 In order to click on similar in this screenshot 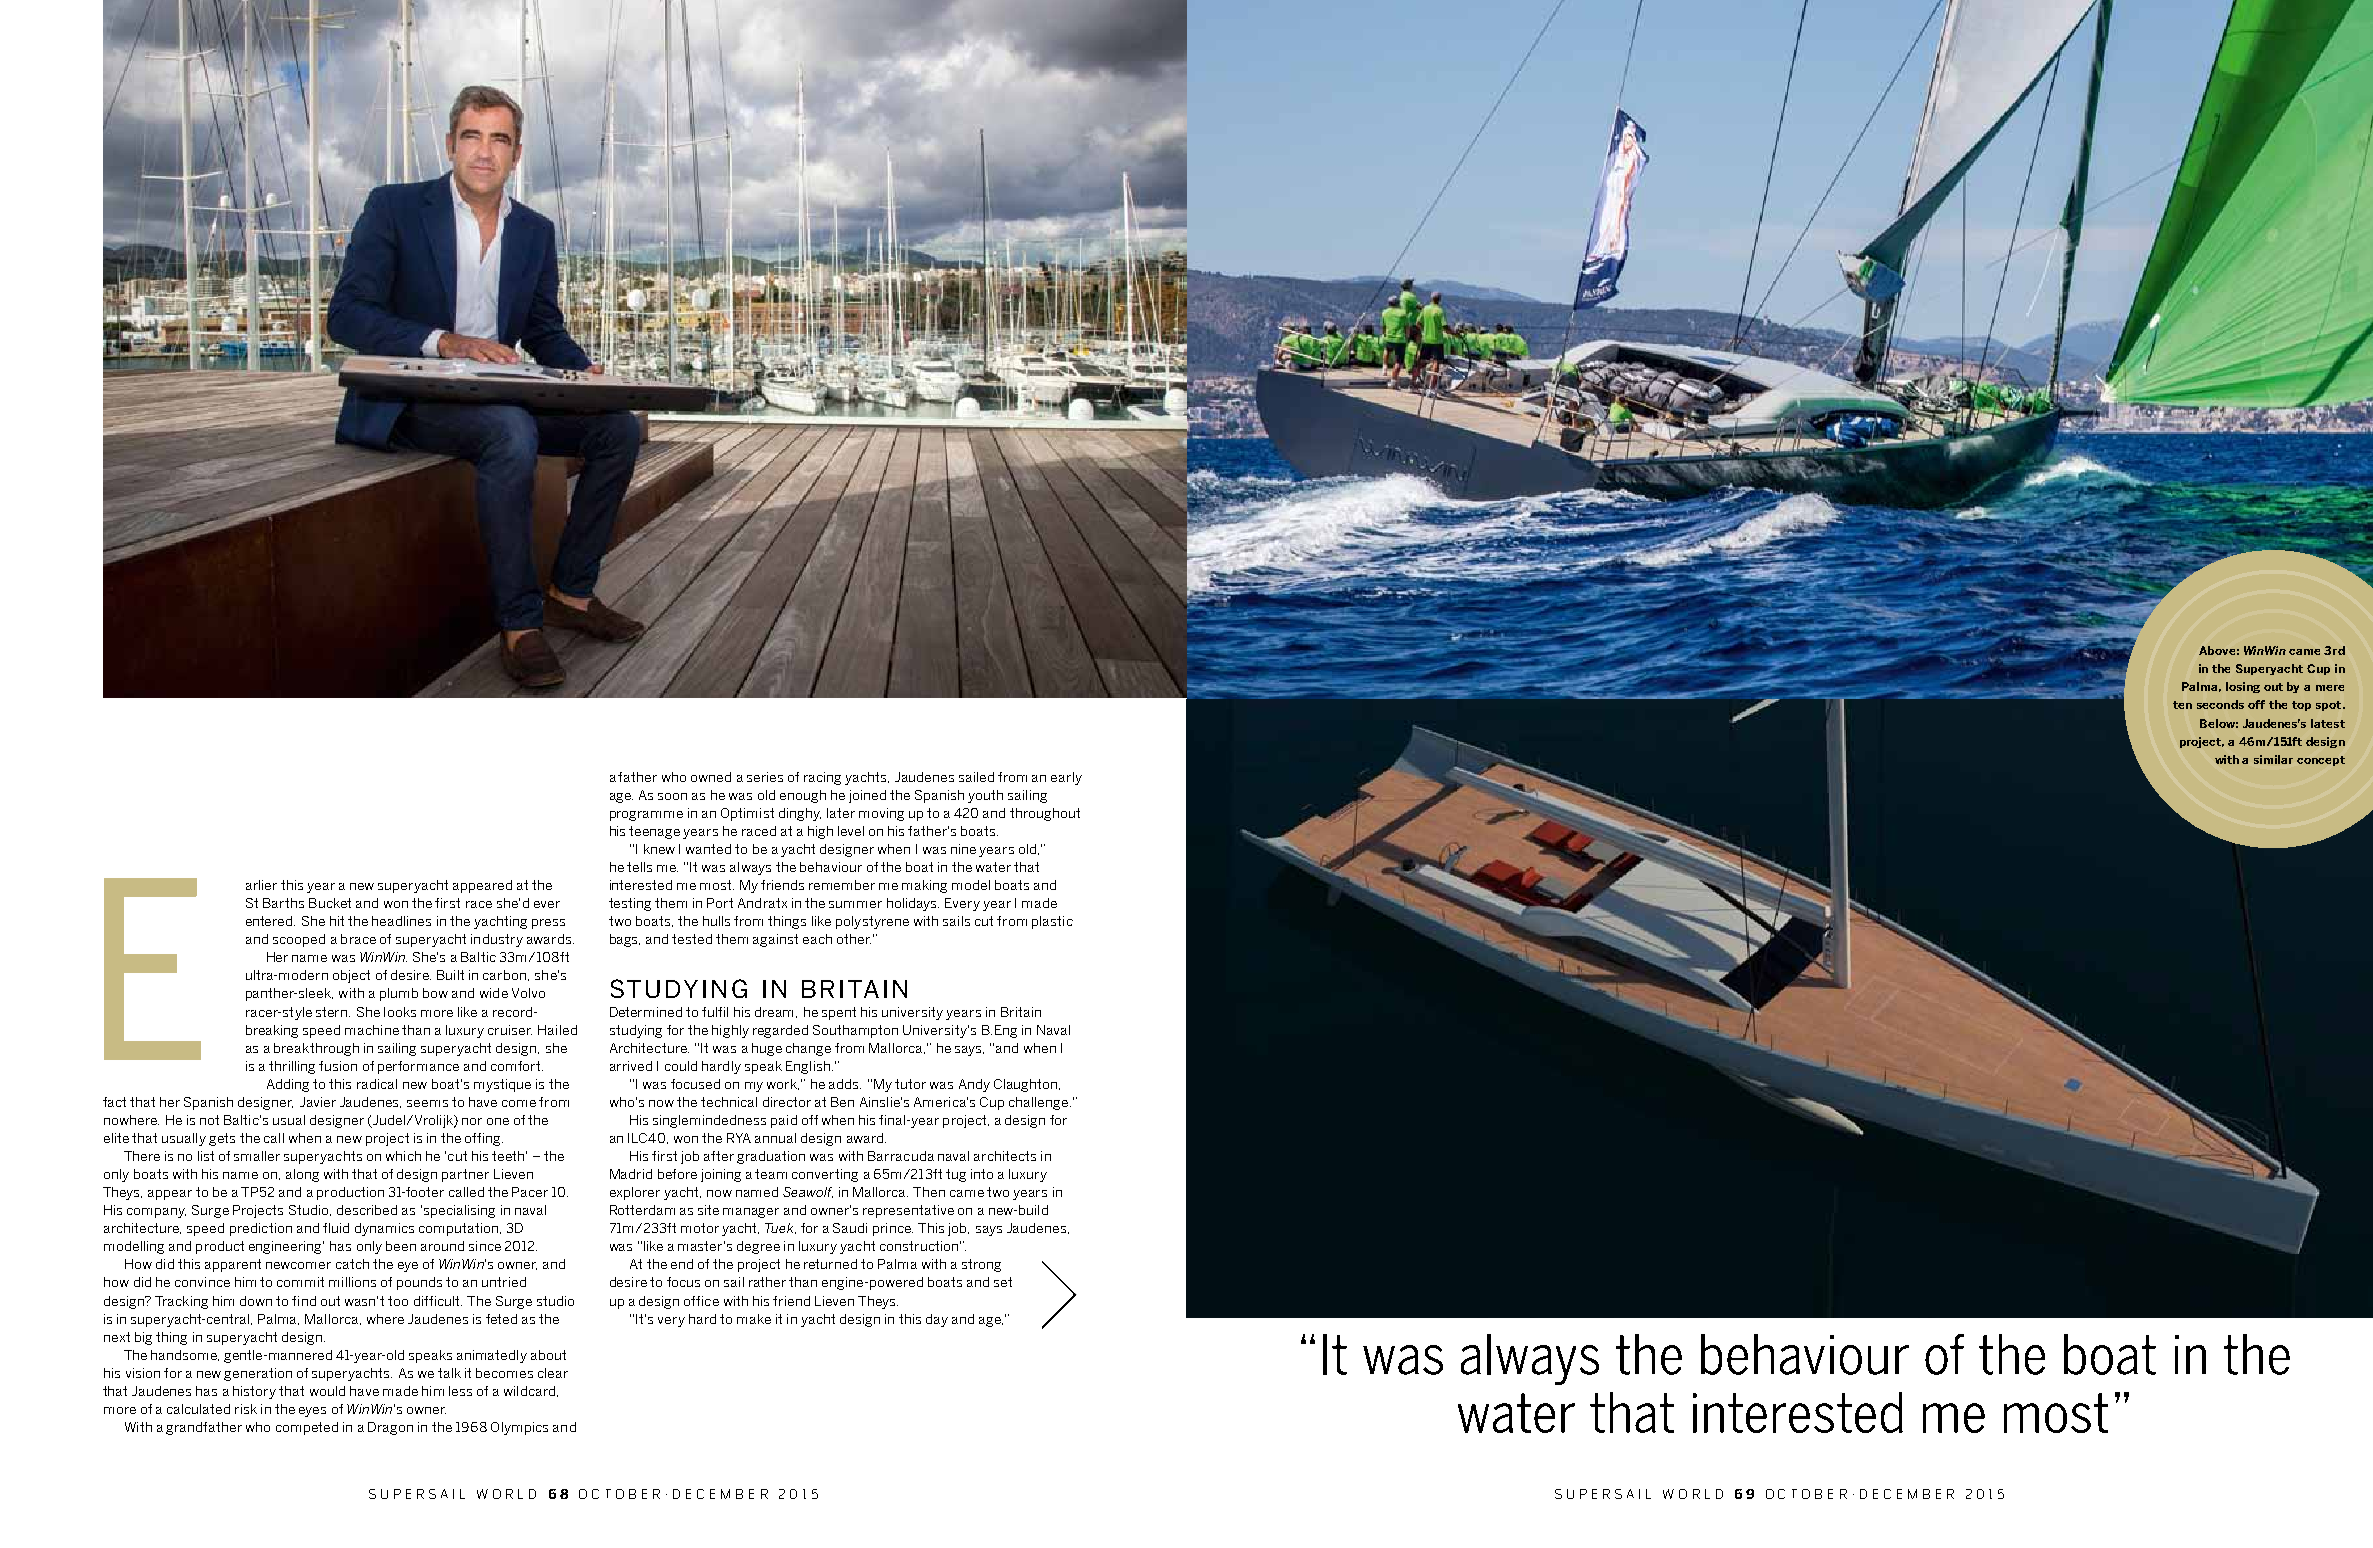, I will do `click(2273, 759)`.
